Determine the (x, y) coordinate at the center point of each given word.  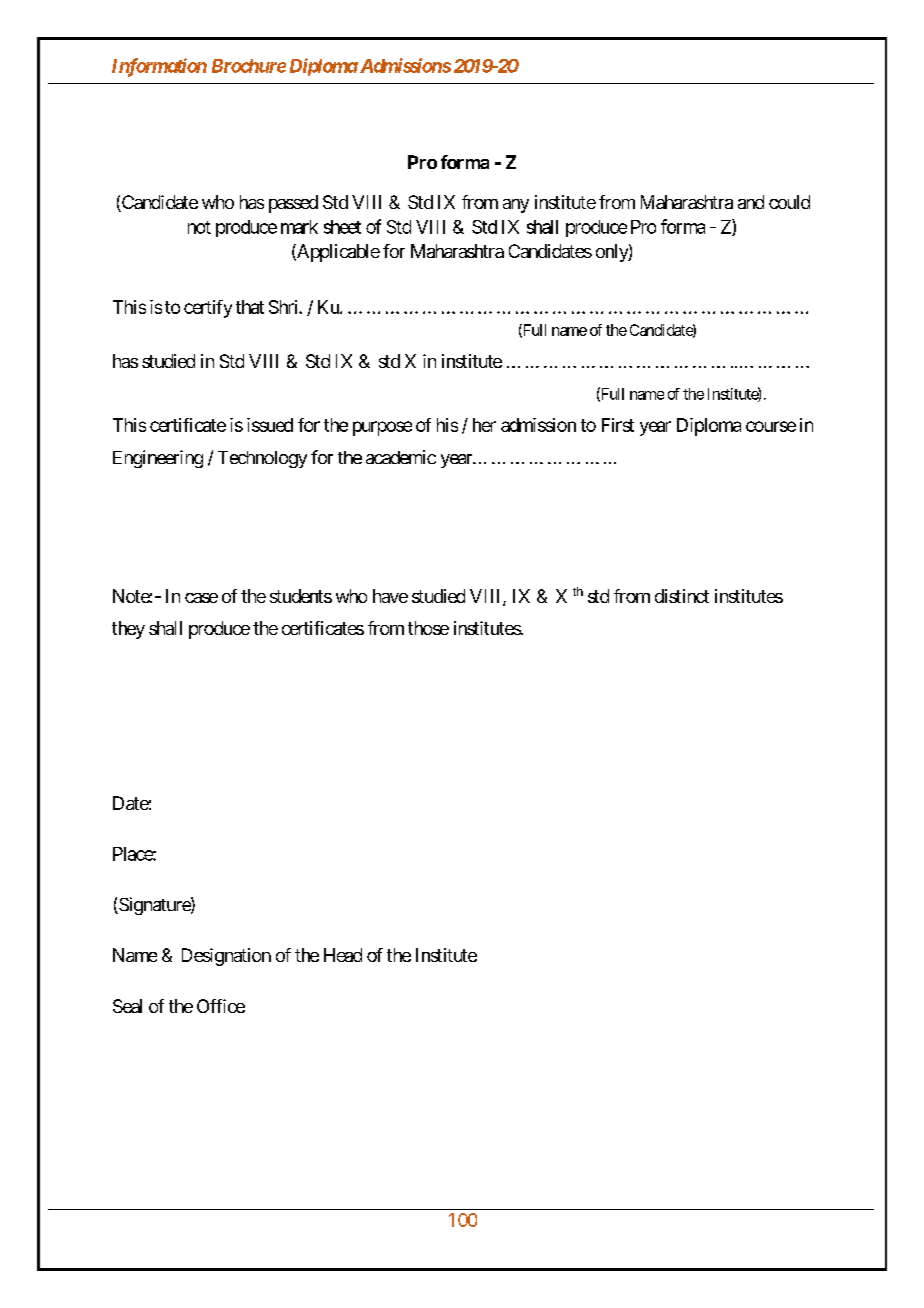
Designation (226, 957)
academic (401, 457)
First (618, 425)
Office (221, 1006)
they (128, 630)
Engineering (158, 459)
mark (299, 227)
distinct (682, 596)
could (789, 202)
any (516, 206)
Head (343, 955)
